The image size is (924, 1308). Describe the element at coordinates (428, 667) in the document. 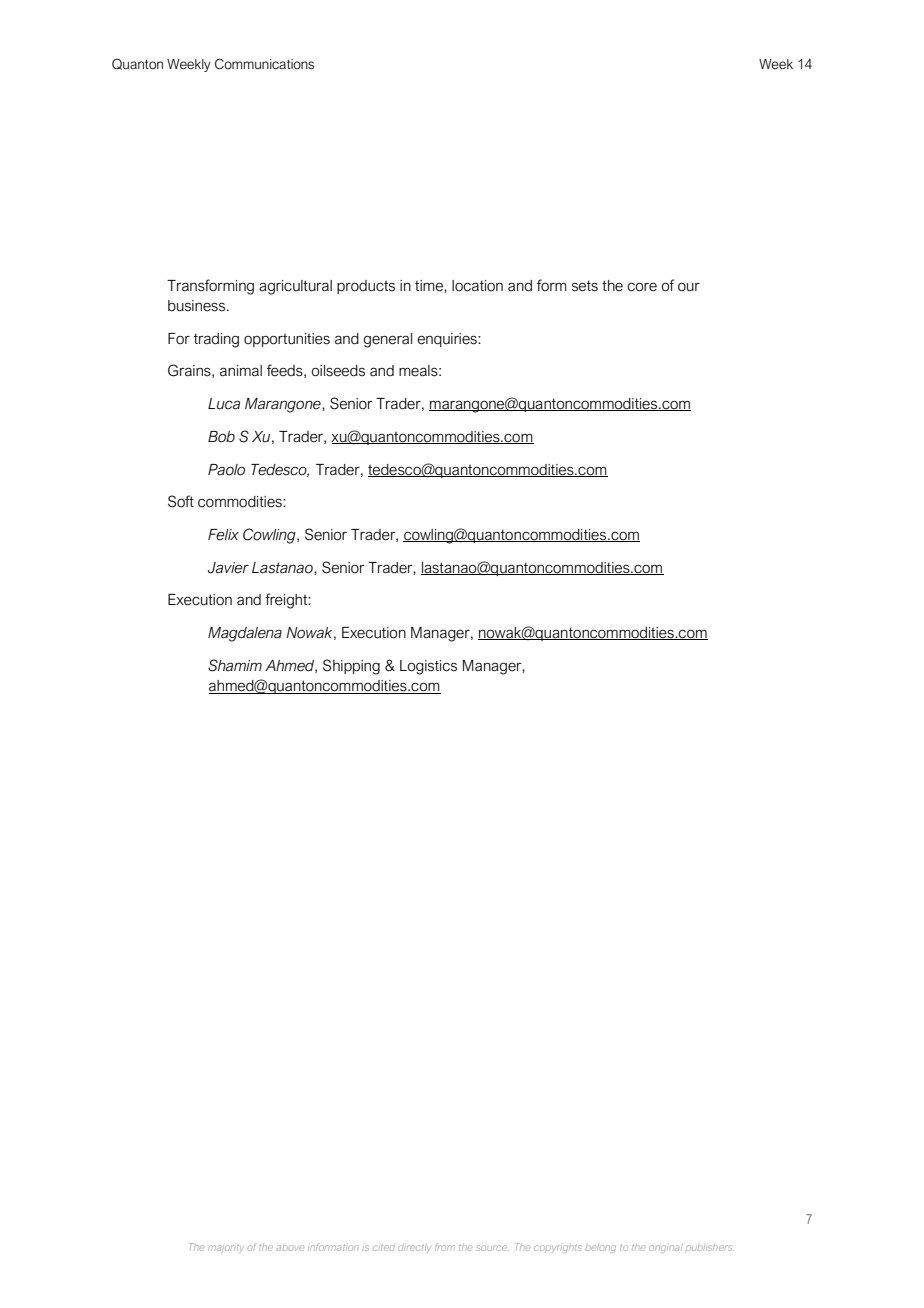

I see `Logistics` at that location.
